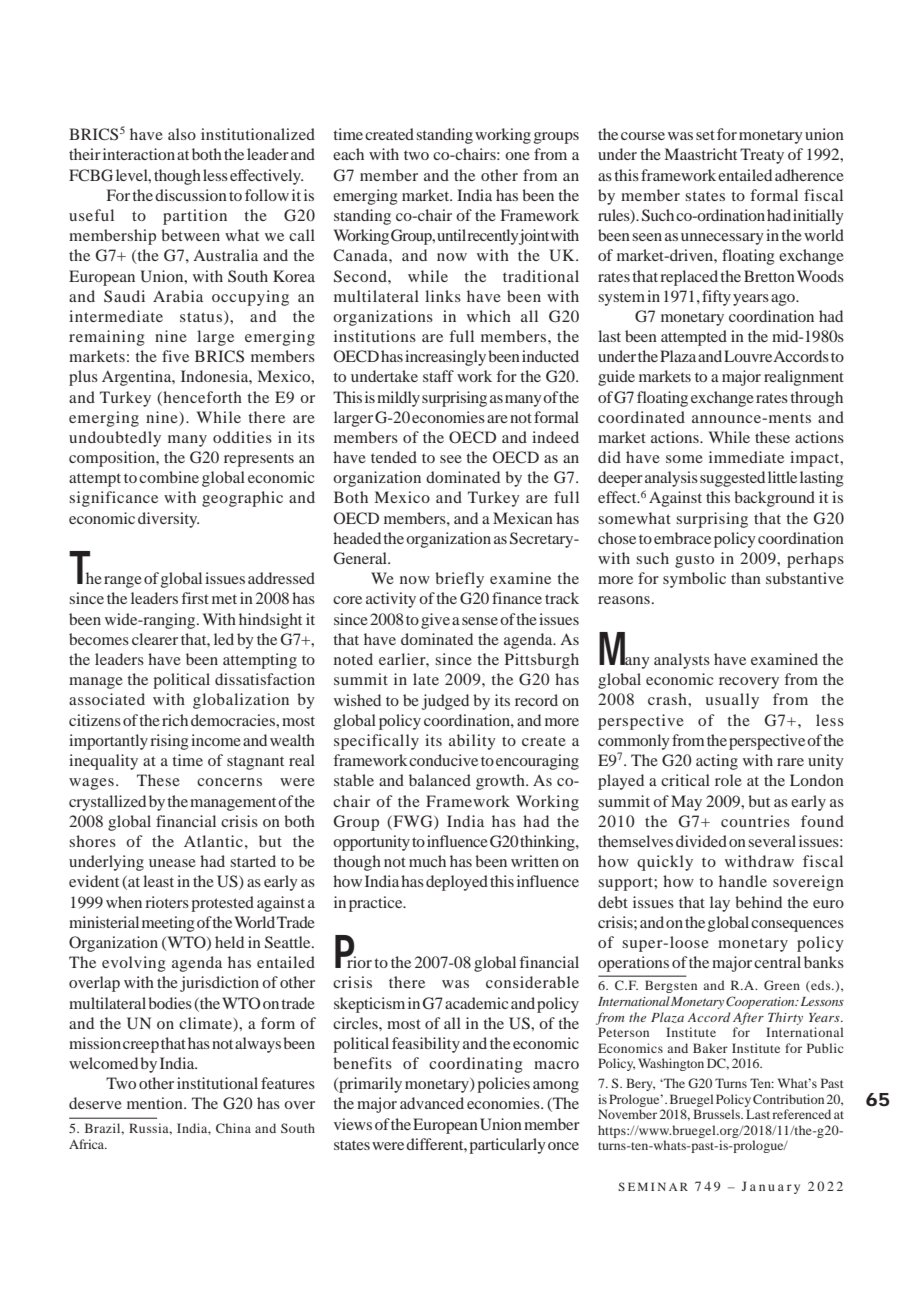 This document has width=924, height=1308. I want to click on until, so click(451, 235).
